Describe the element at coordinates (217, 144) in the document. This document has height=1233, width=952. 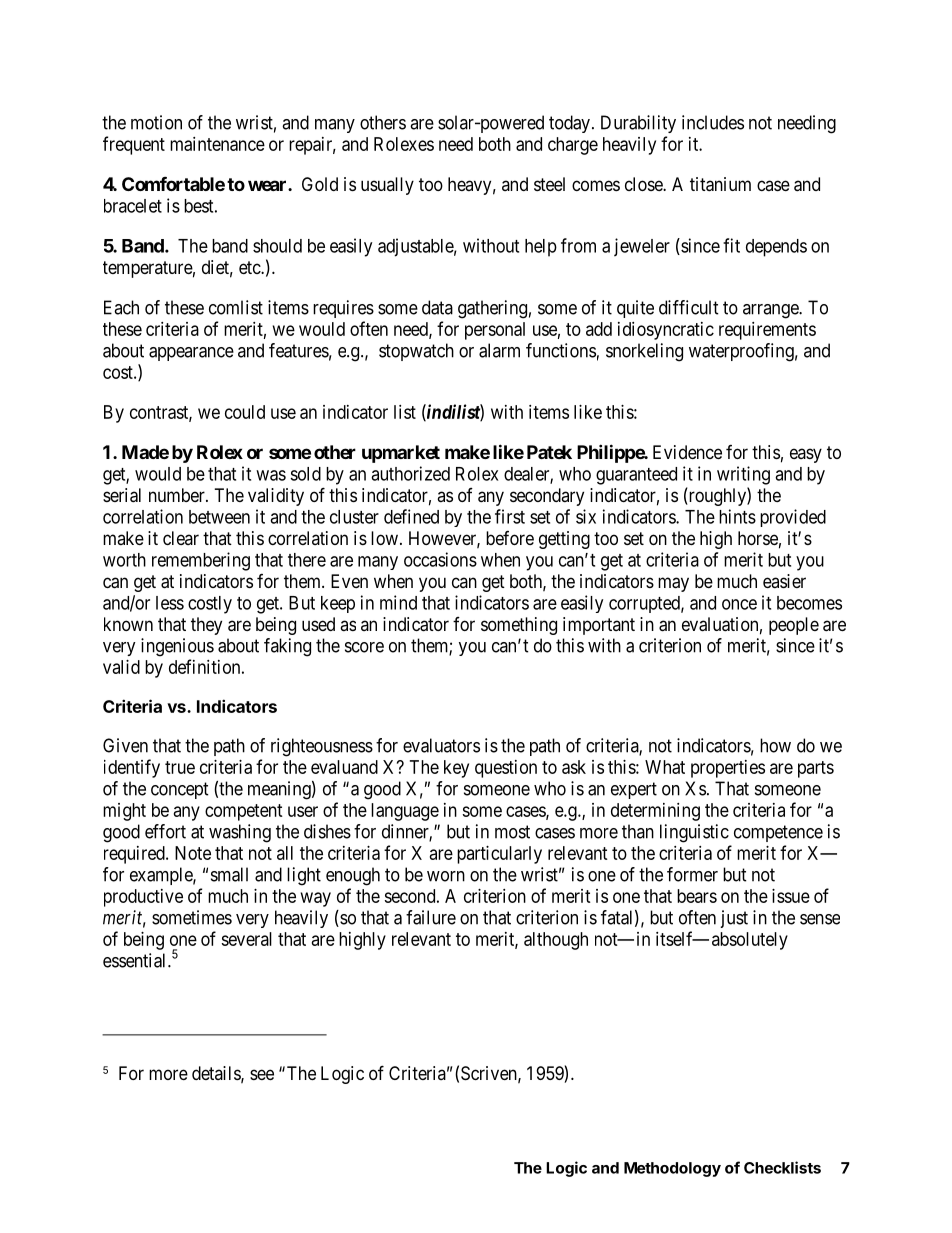
I see `maintenance` at that location.
